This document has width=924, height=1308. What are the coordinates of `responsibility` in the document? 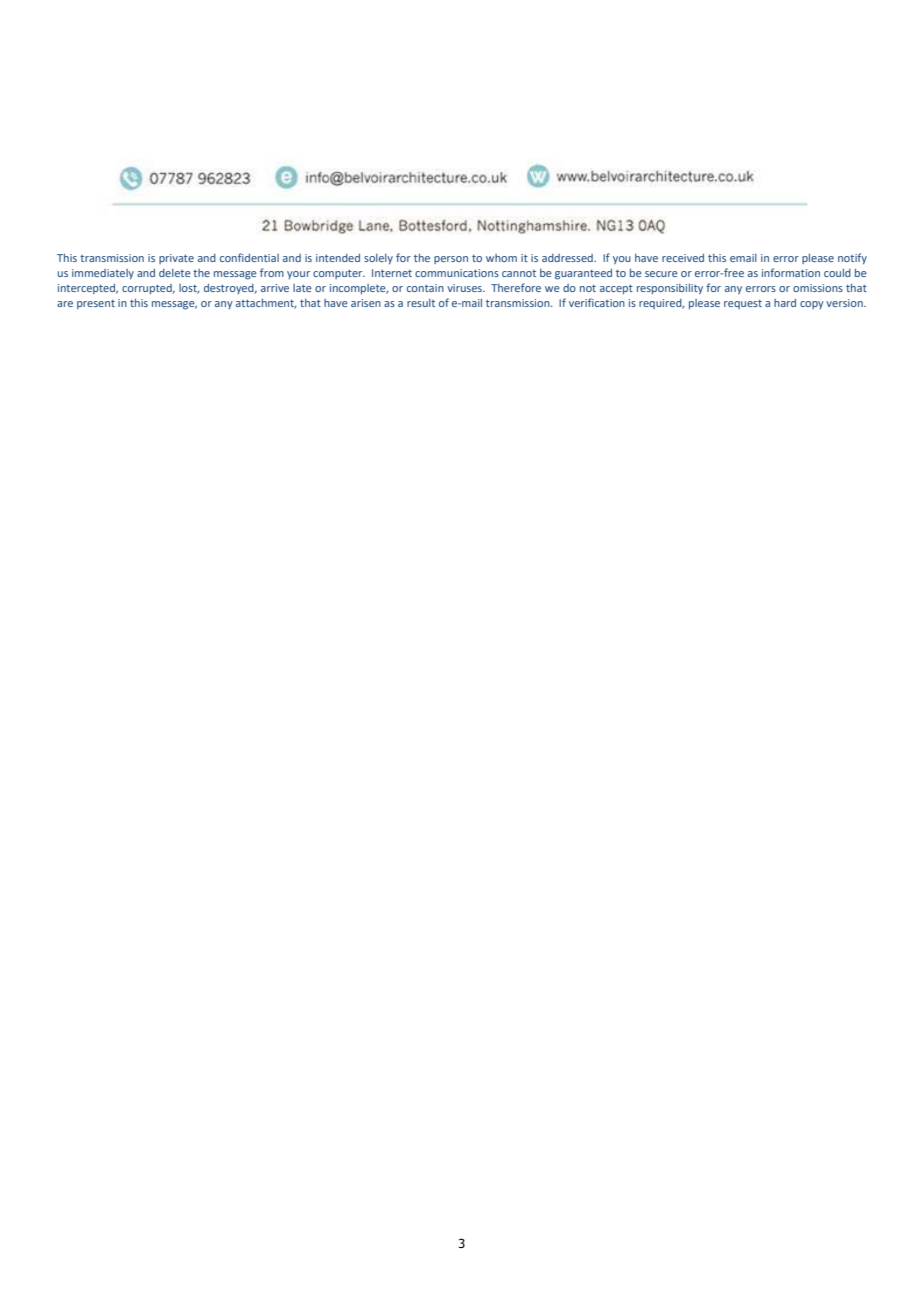 It's located at (670, 289).
